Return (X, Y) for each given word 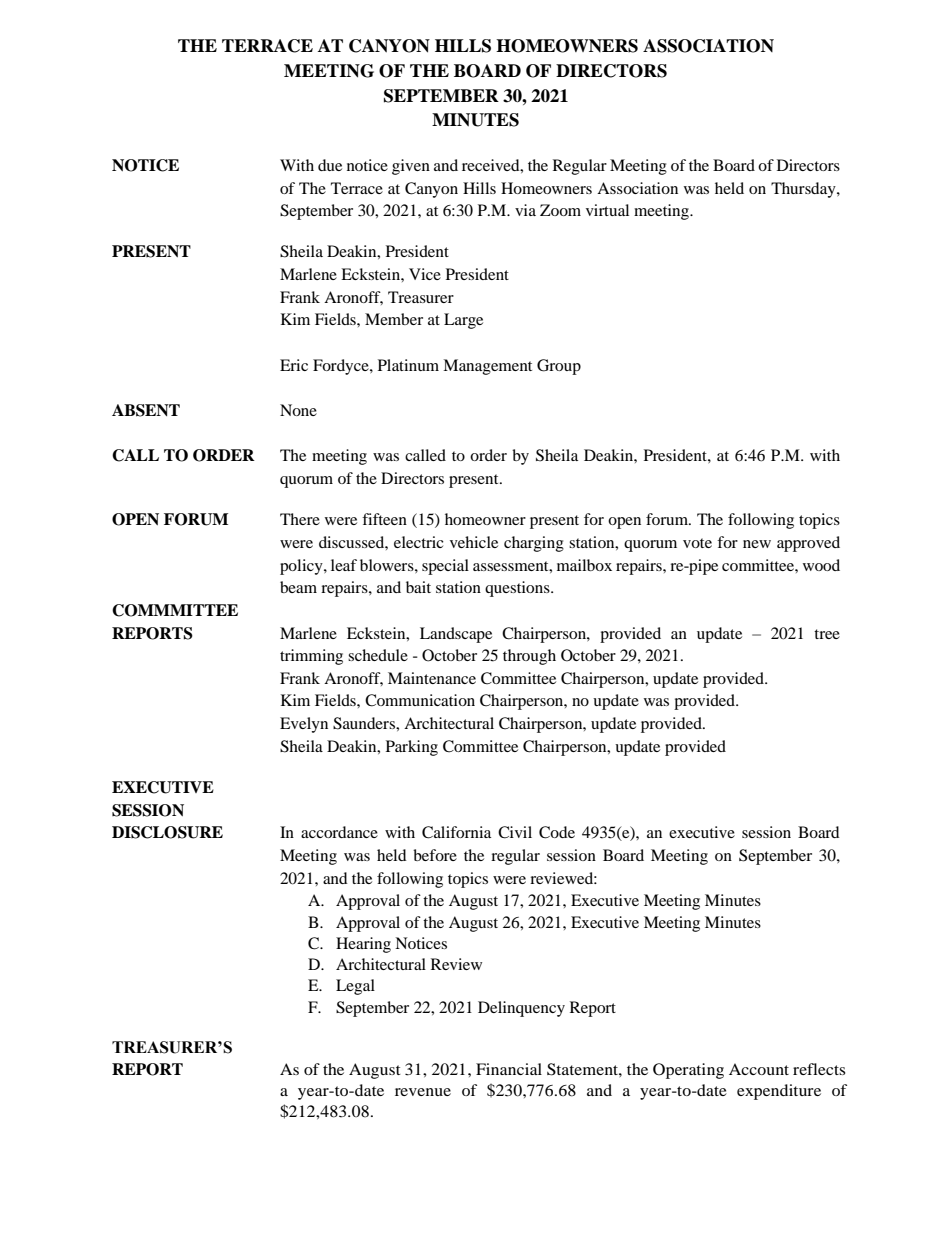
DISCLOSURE (167, 832)
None (298, 410)
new (757, 544)
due (330, 165)
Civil (515, 832)
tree (827, 634)
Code (557, 832)
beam (298, 587)
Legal (355, 987)
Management (487, 367)
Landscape (456, 635)
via (525, 210)
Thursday (804, 190)
